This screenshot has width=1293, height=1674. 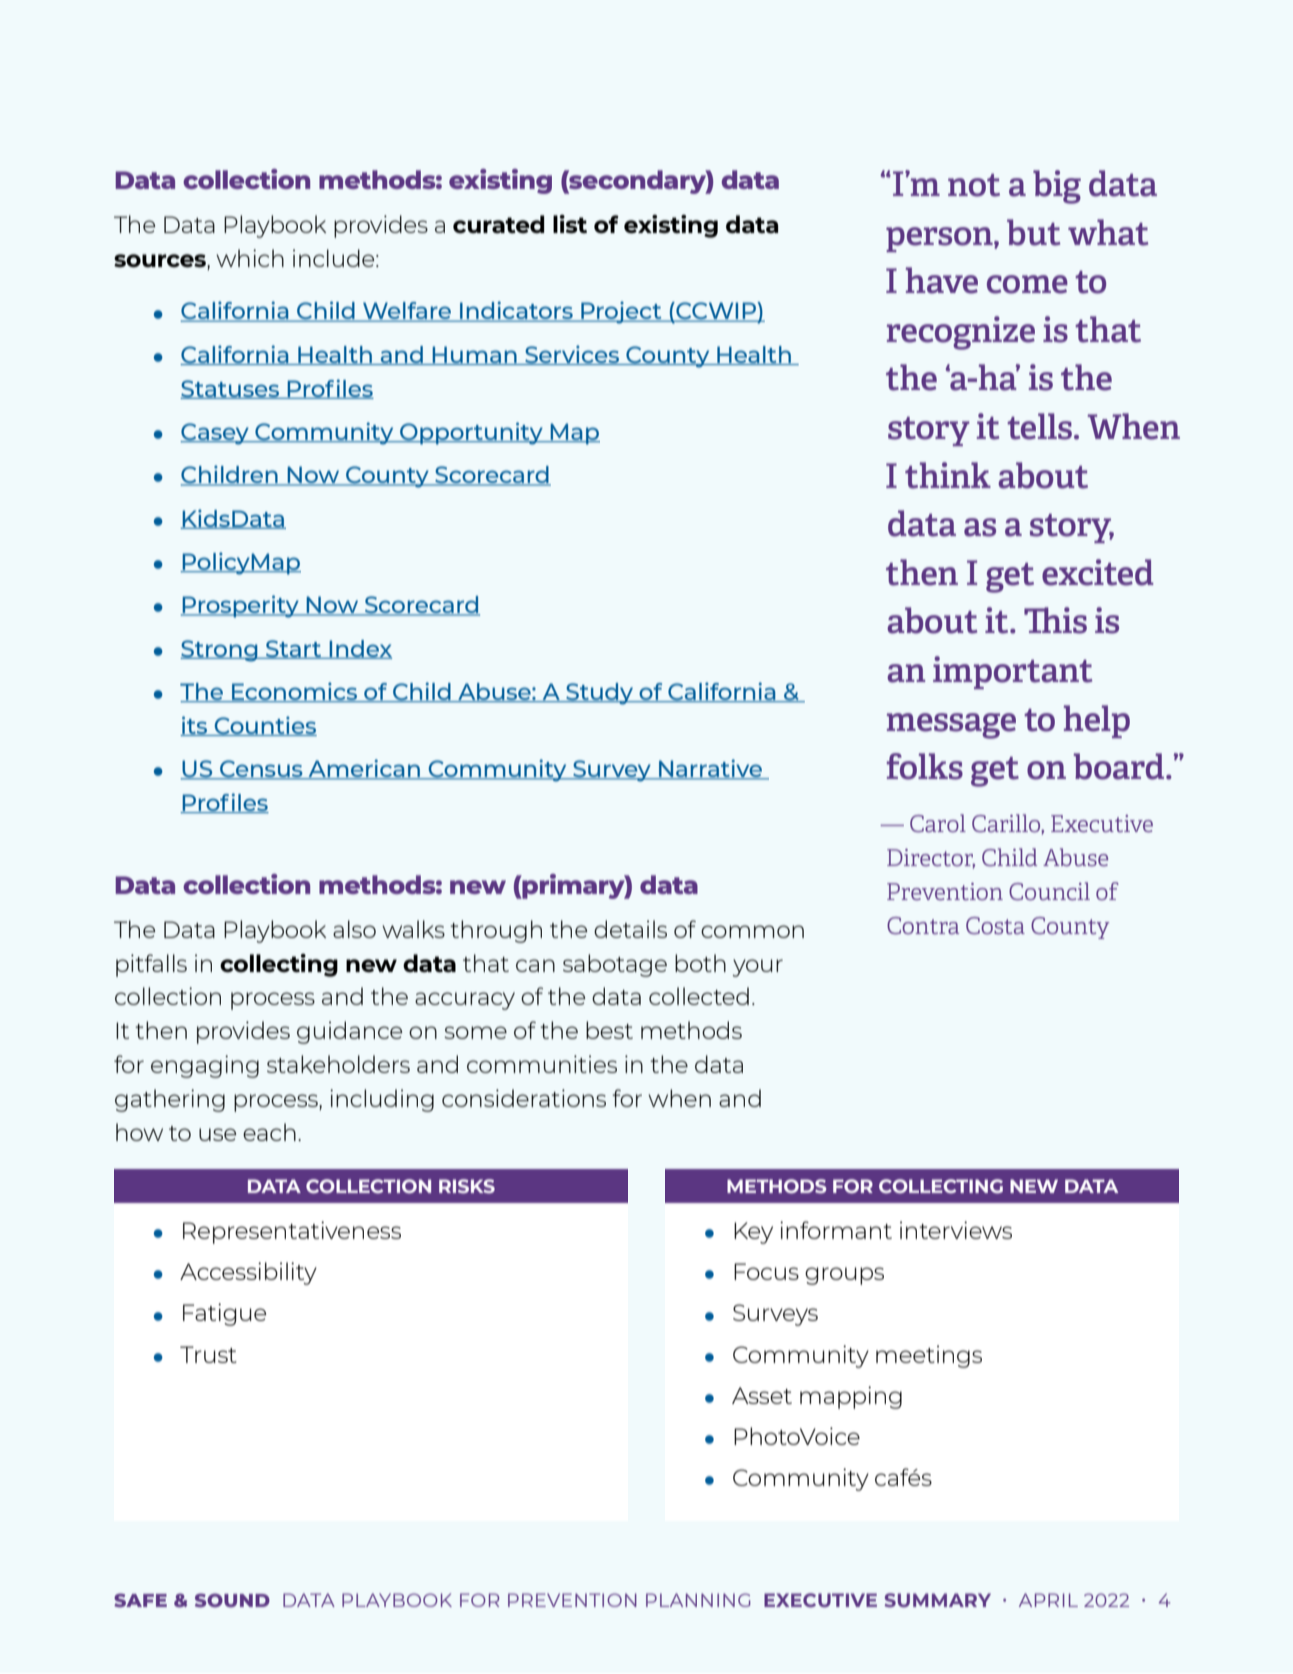 What do you see at coordinates (250, 258) in the screenshot?
I see `which` at bounding box center [250, 258].
